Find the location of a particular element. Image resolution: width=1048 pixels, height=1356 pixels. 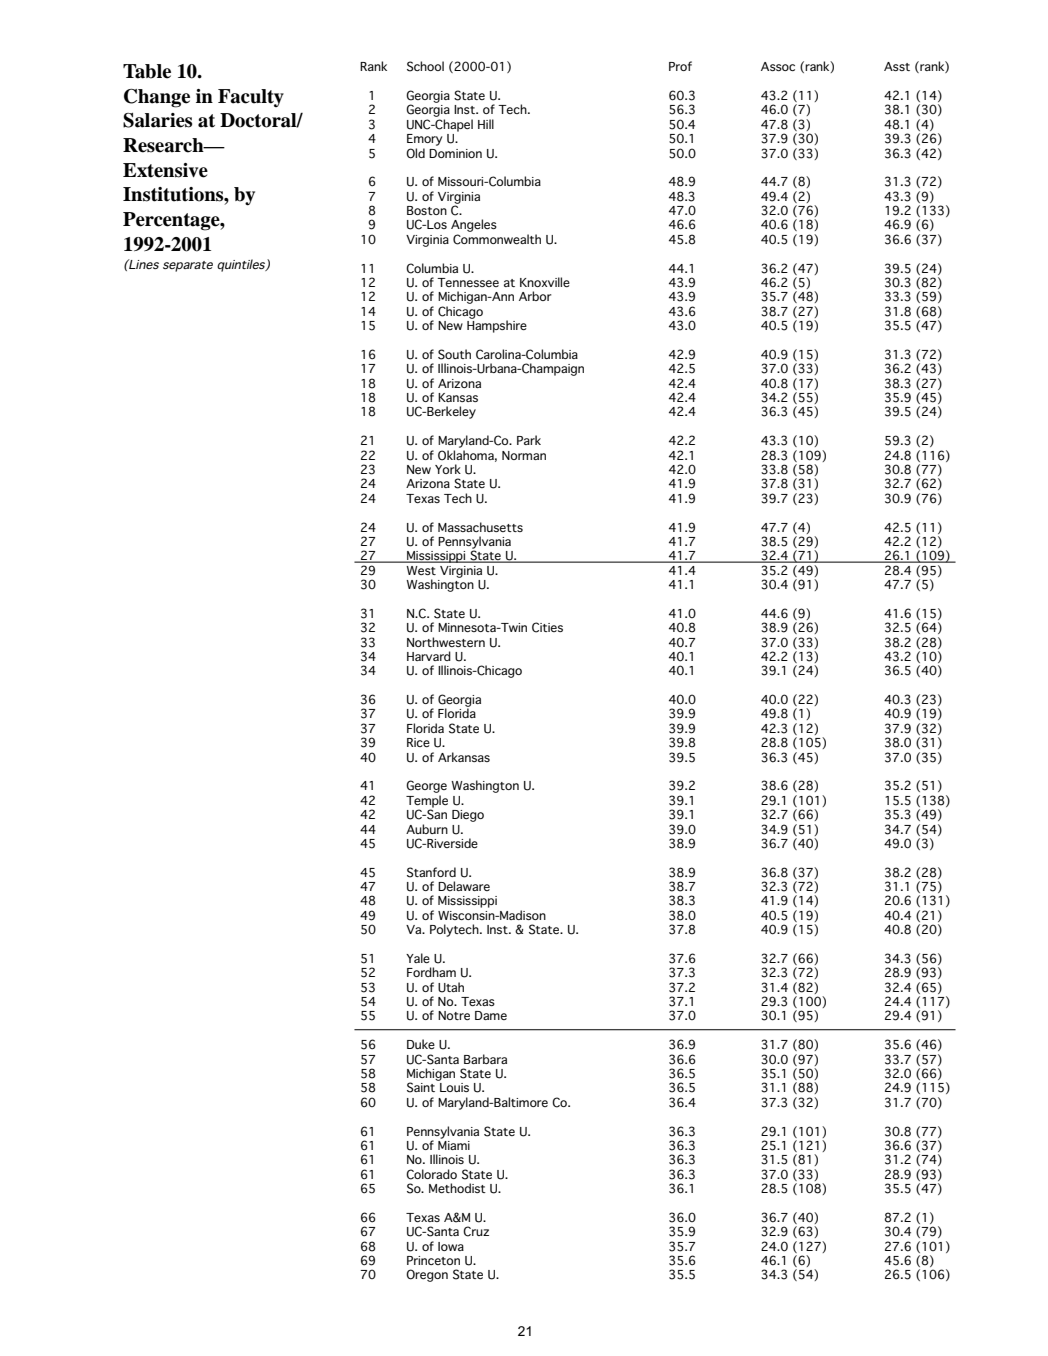

Hill is located at coordinates (486, 124).
